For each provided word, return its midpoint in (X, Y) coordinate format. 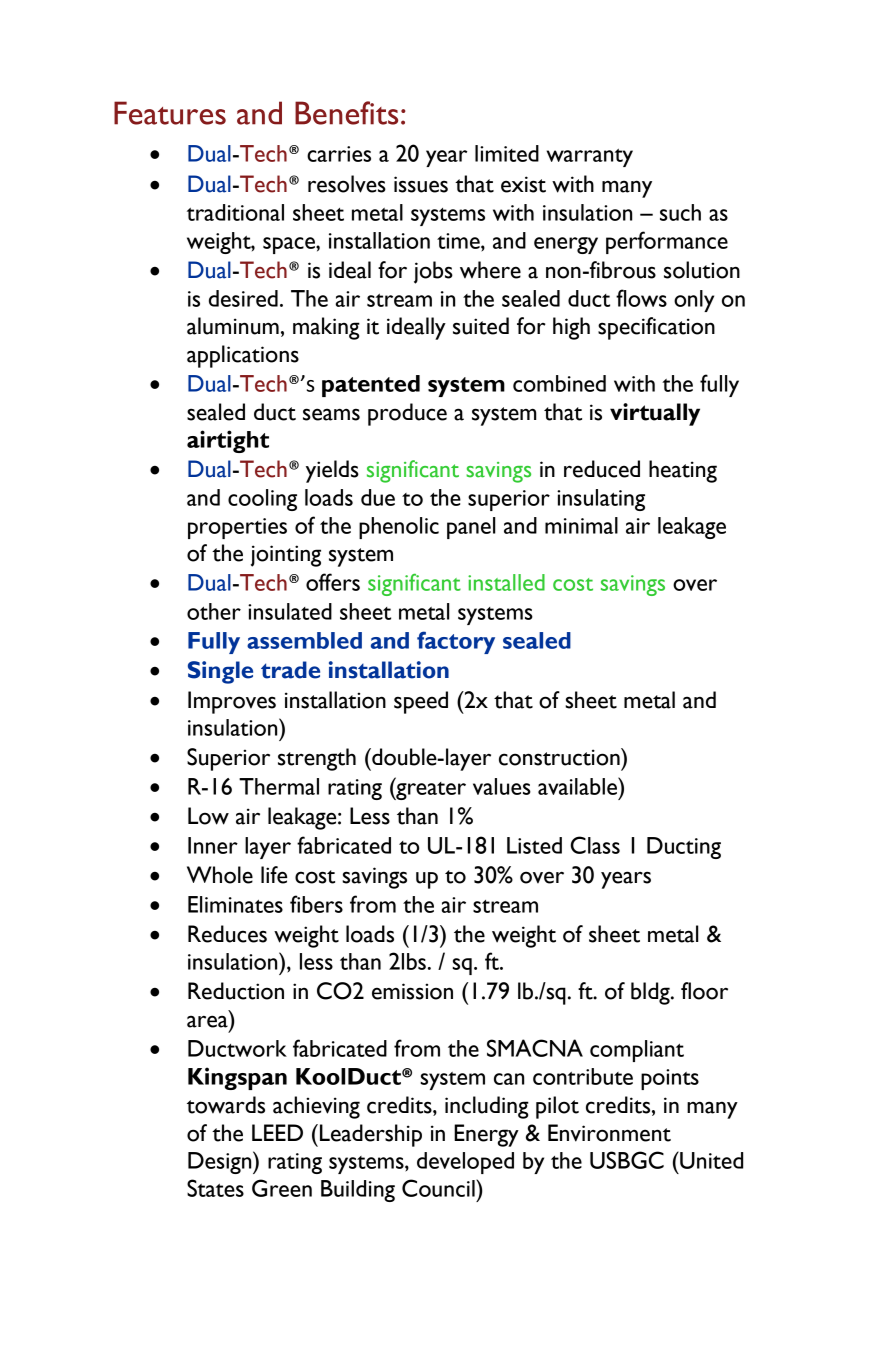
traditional (235, 212)
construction (560, 757)
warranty (590, 158)
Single (220, 672)
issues (421, 184)
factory (456, 642)
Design (221, 1162)
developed (465, 1163)
